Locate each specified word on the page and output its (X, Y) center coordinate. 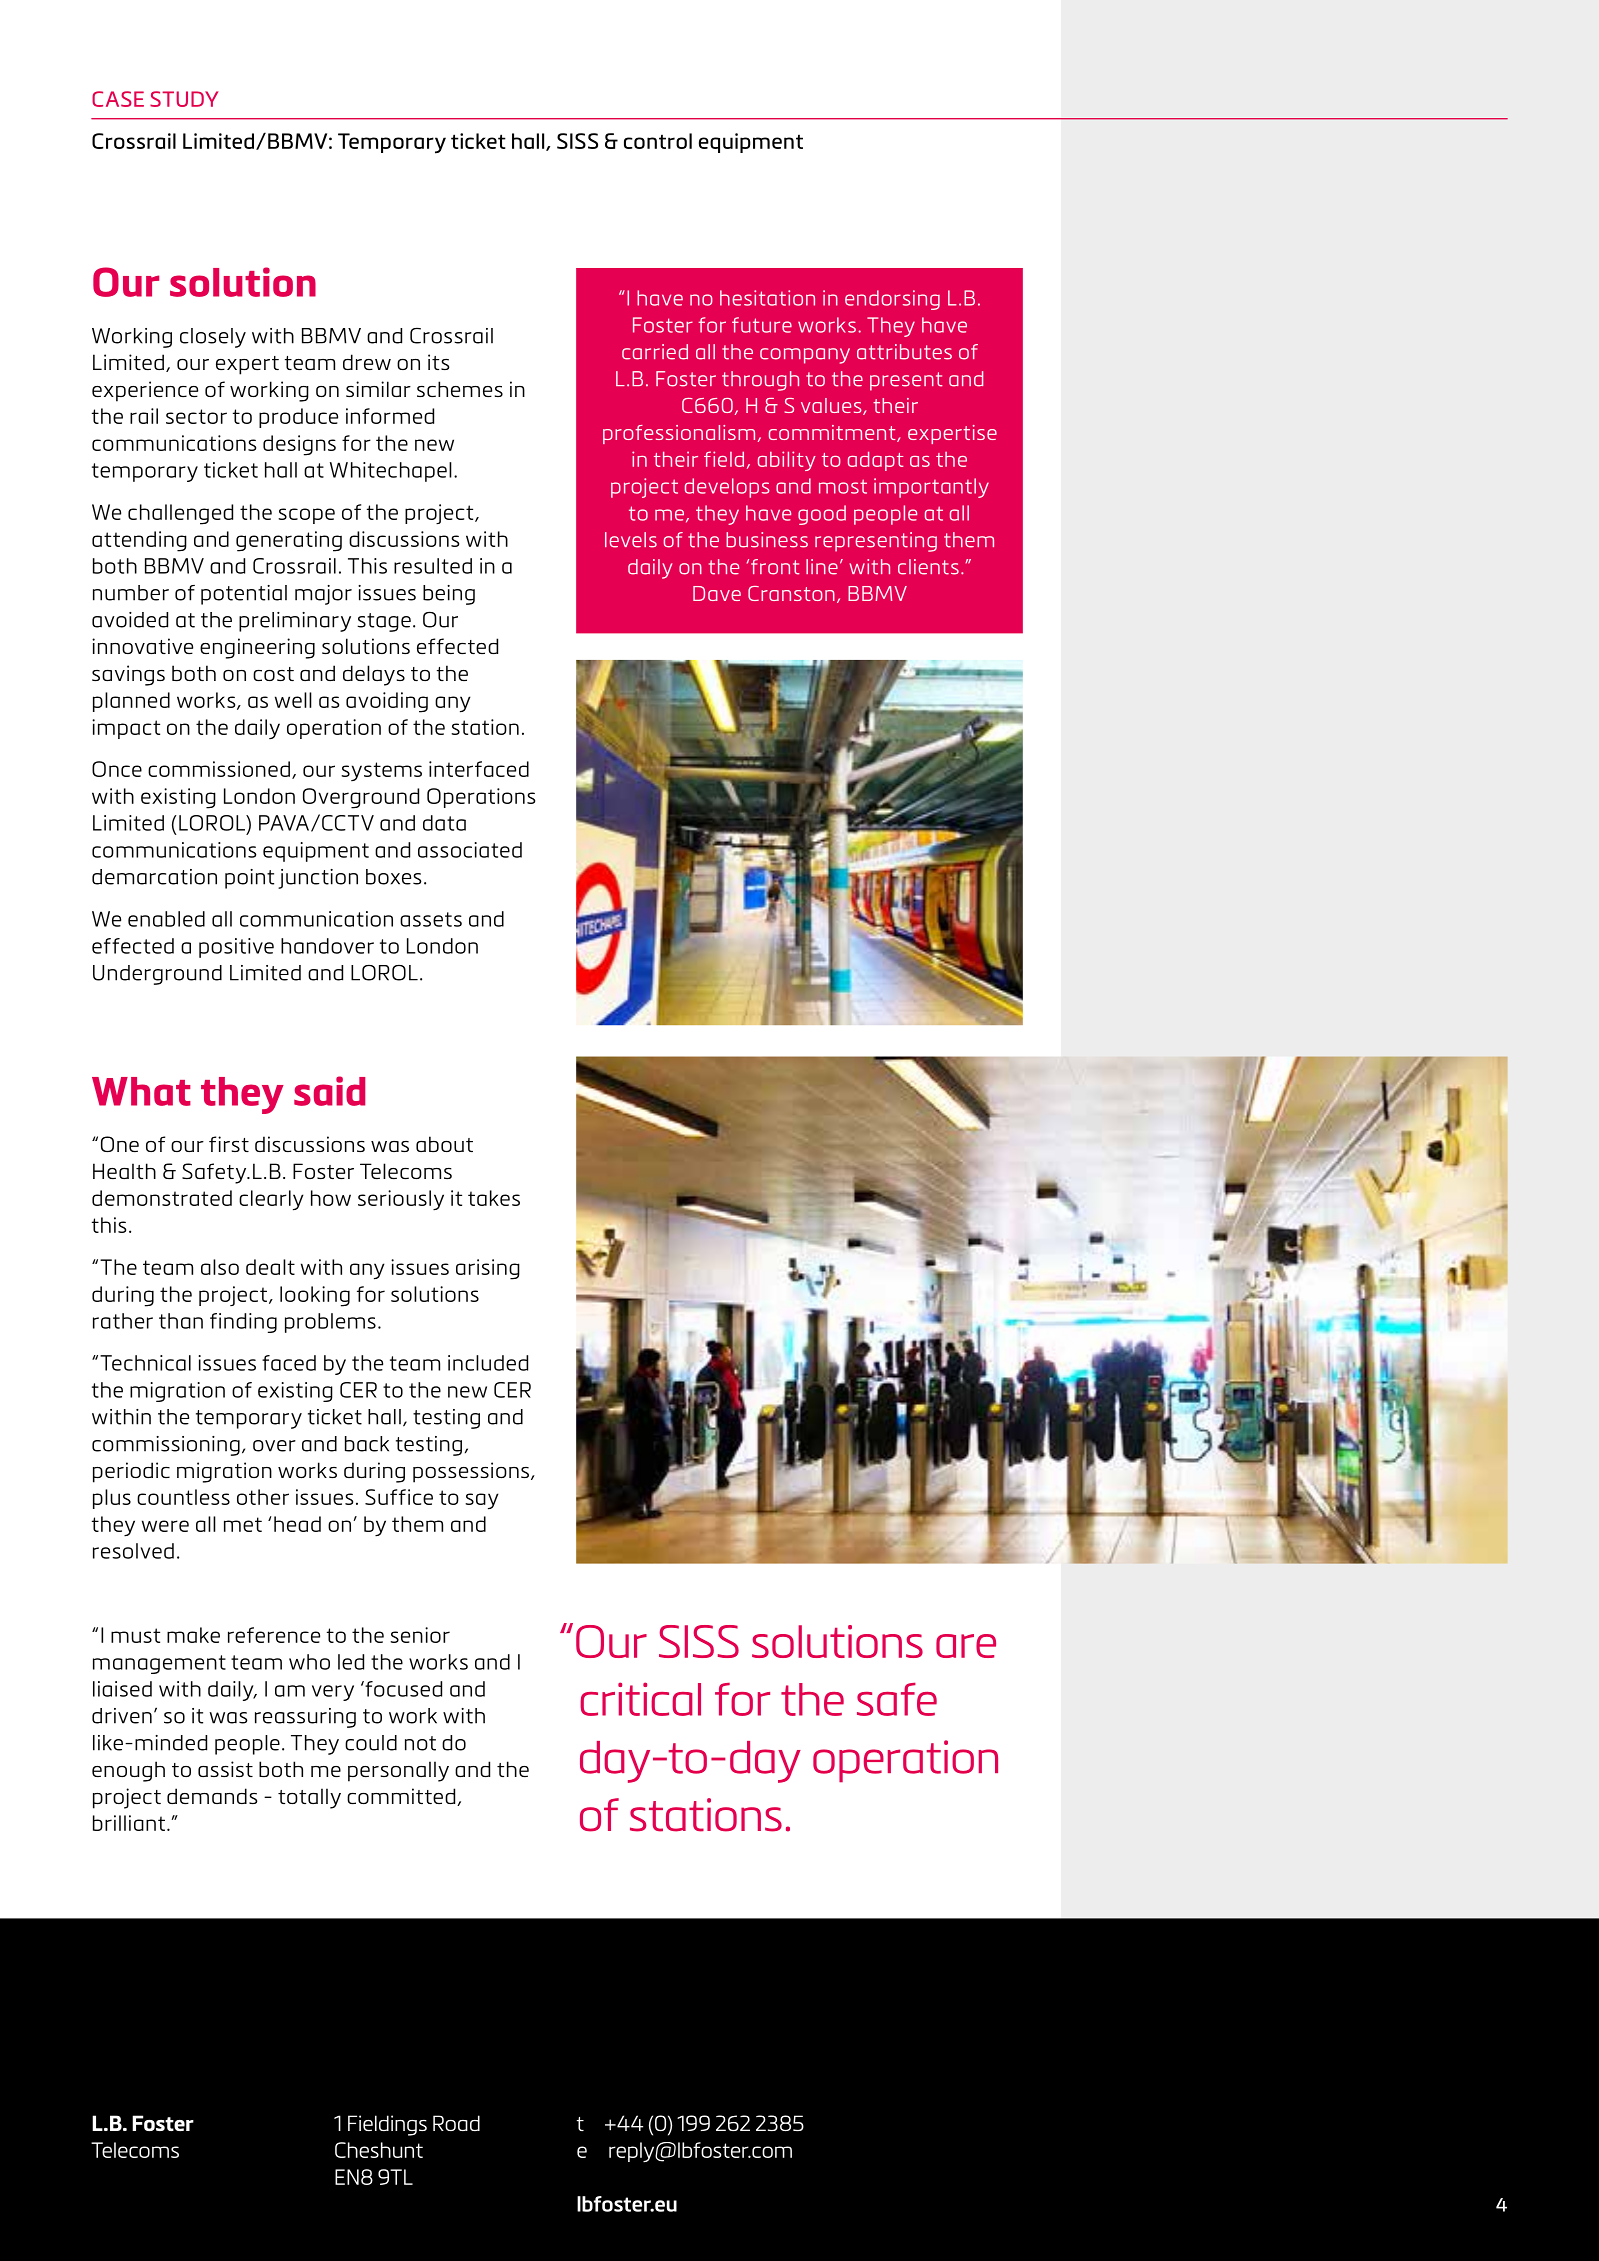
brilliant (129, 1823)
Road (456, 2123)
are (966, 1646)
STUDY (184, 99)
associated (470, 850)
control (658, 141)
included (488, 1363)
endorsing (892, 300)
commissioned (219, 769)
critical (640, 1699)
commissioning (166, 1446)
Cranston (791, 593)
